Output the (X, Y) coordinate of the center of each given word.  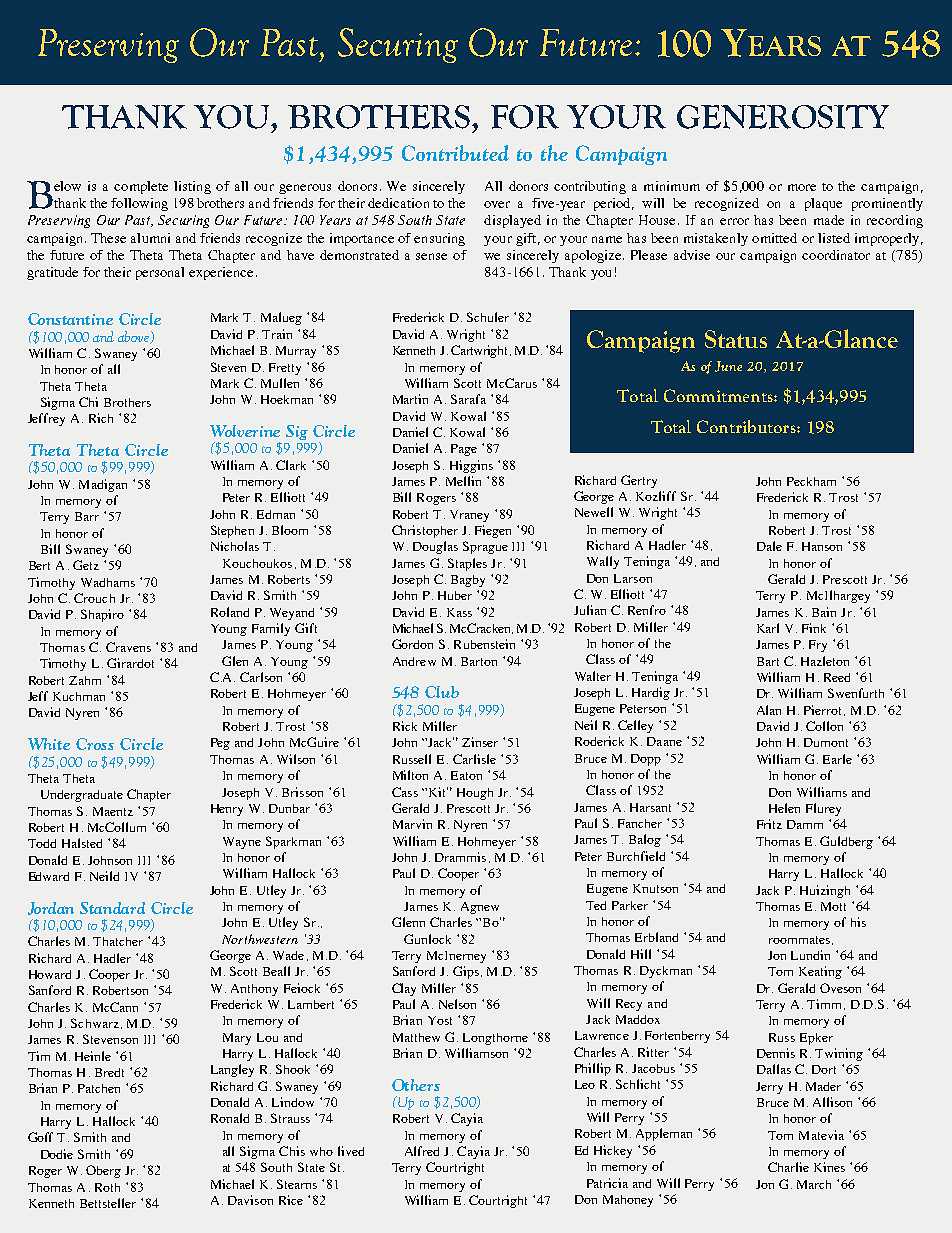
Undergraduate (82, 796)
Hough (475, 794)
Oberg (103, 1171)
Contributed (455, 153)
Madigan (103, 485)
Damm (805, 824)
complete (141, 187)
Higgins (471, 466)
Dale (769, 546)
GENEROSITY (783, 117)
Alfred (422, 1151)
